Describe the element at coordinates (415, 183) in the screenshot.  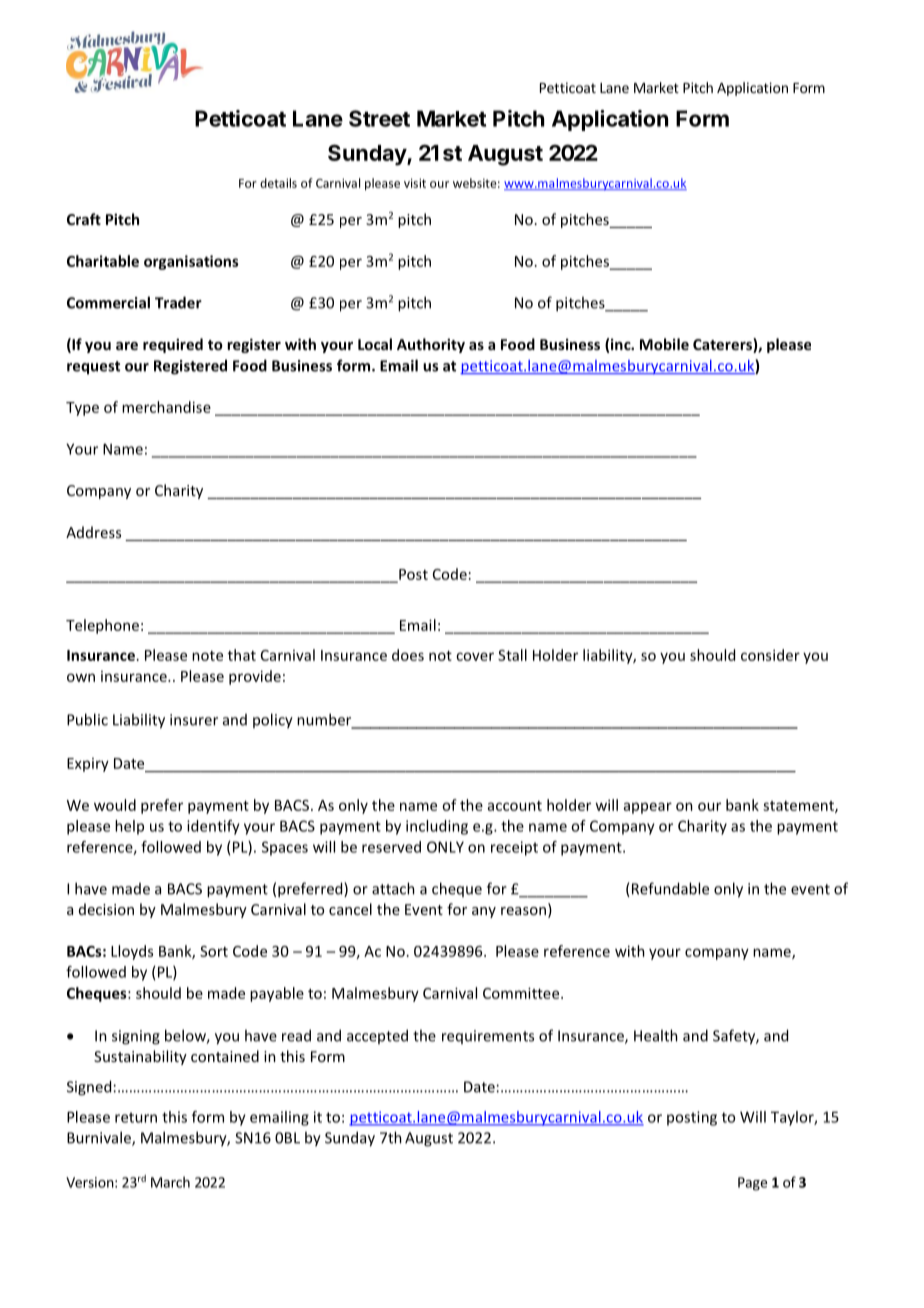
I see `visit` at that location.
